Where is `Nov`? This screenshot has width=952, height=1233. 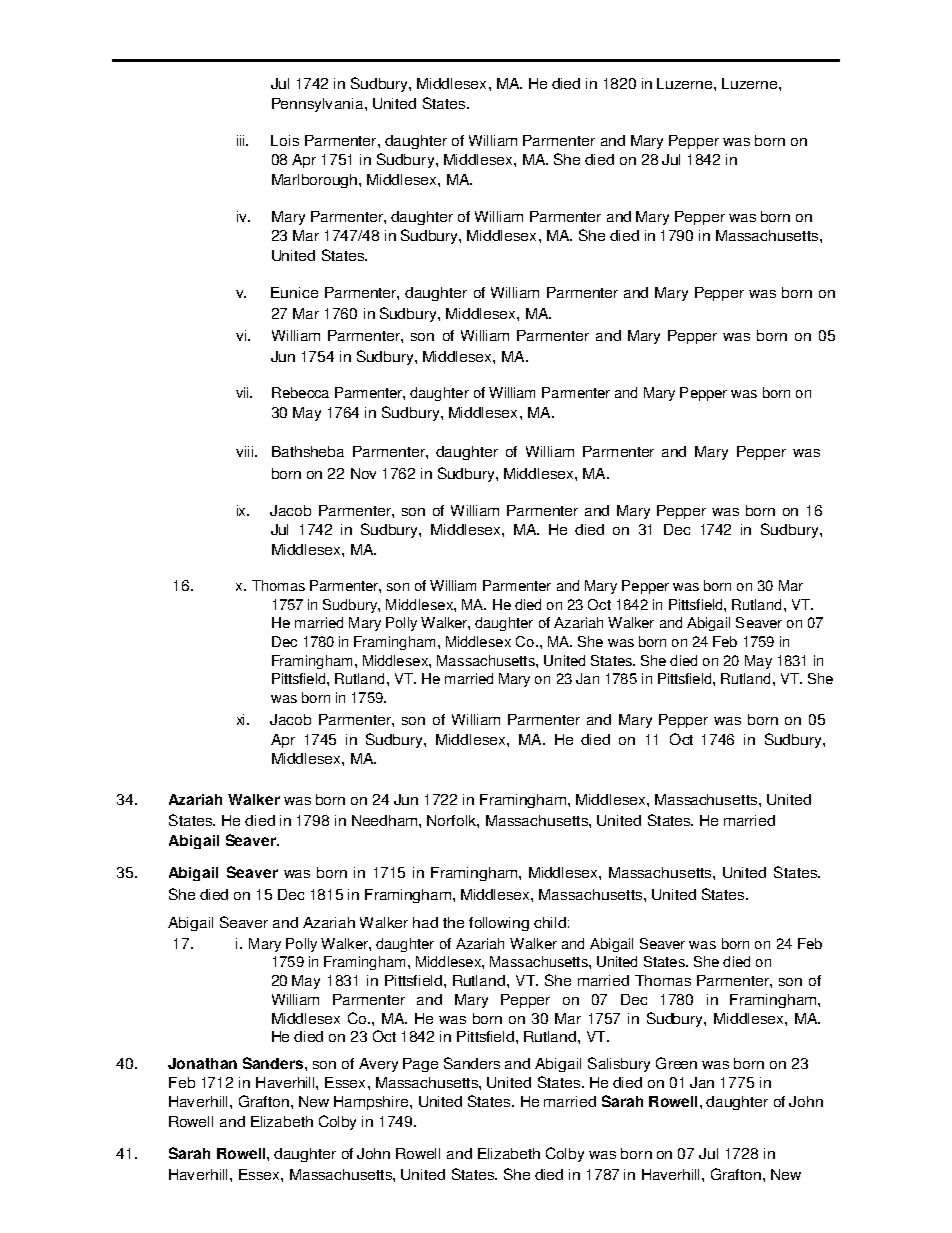 Nov is located at coordinates (363, 473).
